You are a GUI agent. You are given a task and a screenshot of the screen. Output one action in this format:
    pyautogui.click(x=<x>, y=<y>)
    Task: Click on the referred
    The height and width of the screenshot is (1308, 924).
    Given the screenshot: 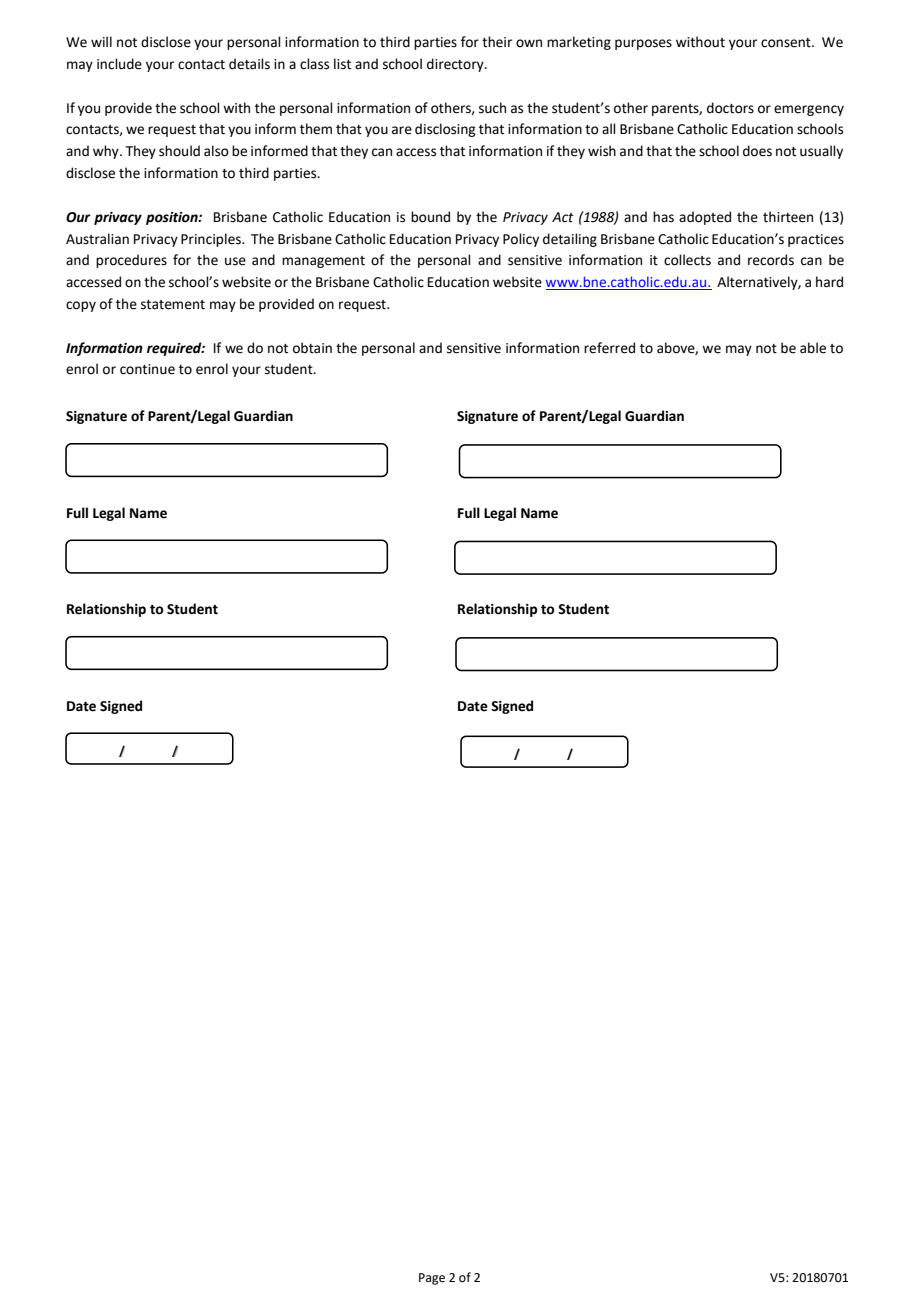 What is the action you would take?
    pyautogui.click(x=609, y=348)
